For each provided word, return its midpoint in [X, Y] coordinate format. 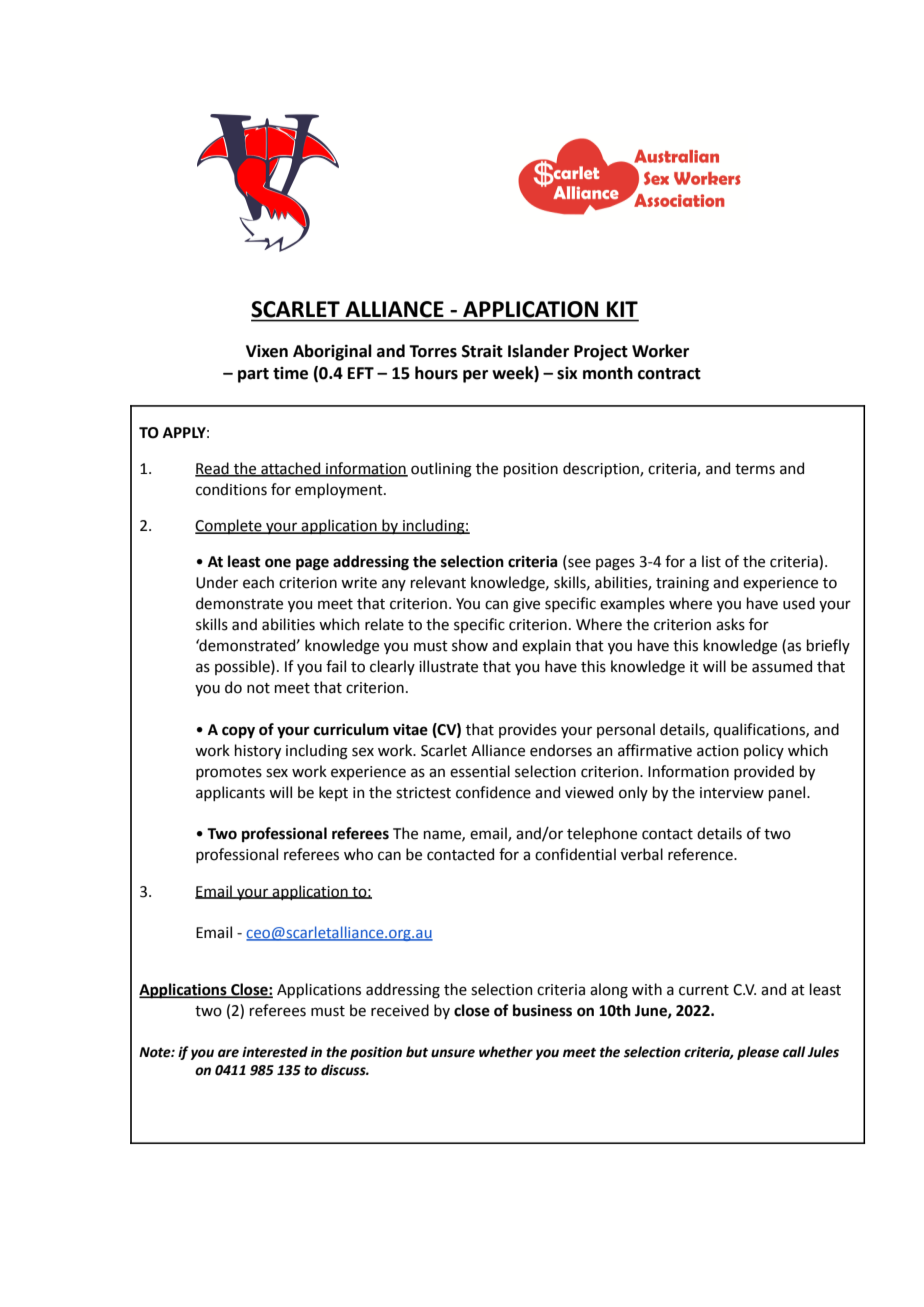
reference [701, 854]
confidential [575, 854]
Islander [538, 351]
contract [669, 374]
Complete [229, 526]
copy [238, 732]
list [711, 561]
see [578, 563]
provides [528, 730]
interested [275, 1052]
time [290, 373]
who [358, 854]
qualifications [760, 730]
